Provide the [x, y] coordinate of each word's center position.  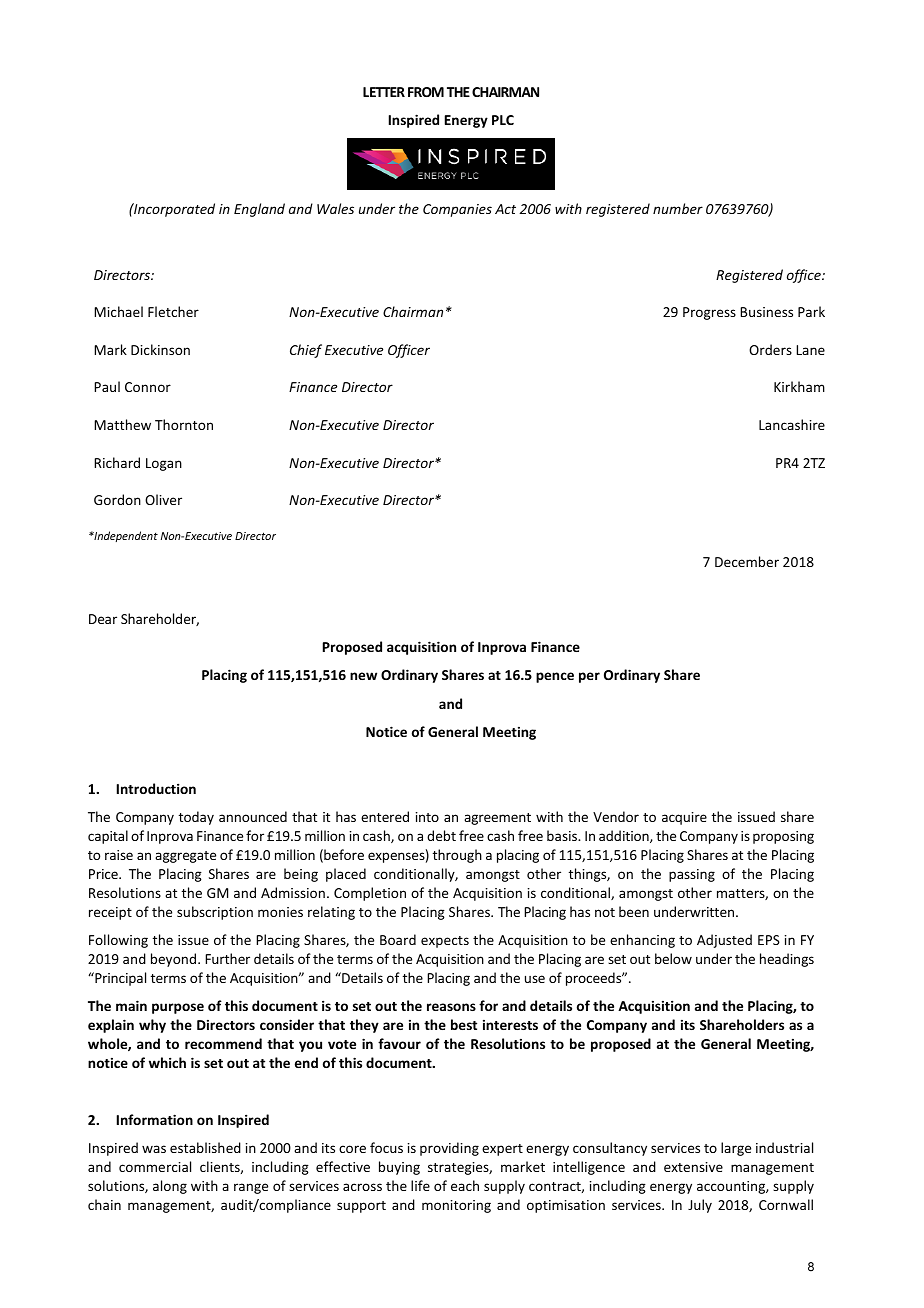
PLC [503, 120]
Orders [770, 349]
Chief [306, 351]
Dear [103, 619]
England [259, 210]
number [678, 208]
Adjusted [724, 941]
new [363, 676]
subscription [215, 913]
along [170, 1187]
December [747, 561]
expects [445, 942]
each [465, 1185]
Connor [148, 387]
